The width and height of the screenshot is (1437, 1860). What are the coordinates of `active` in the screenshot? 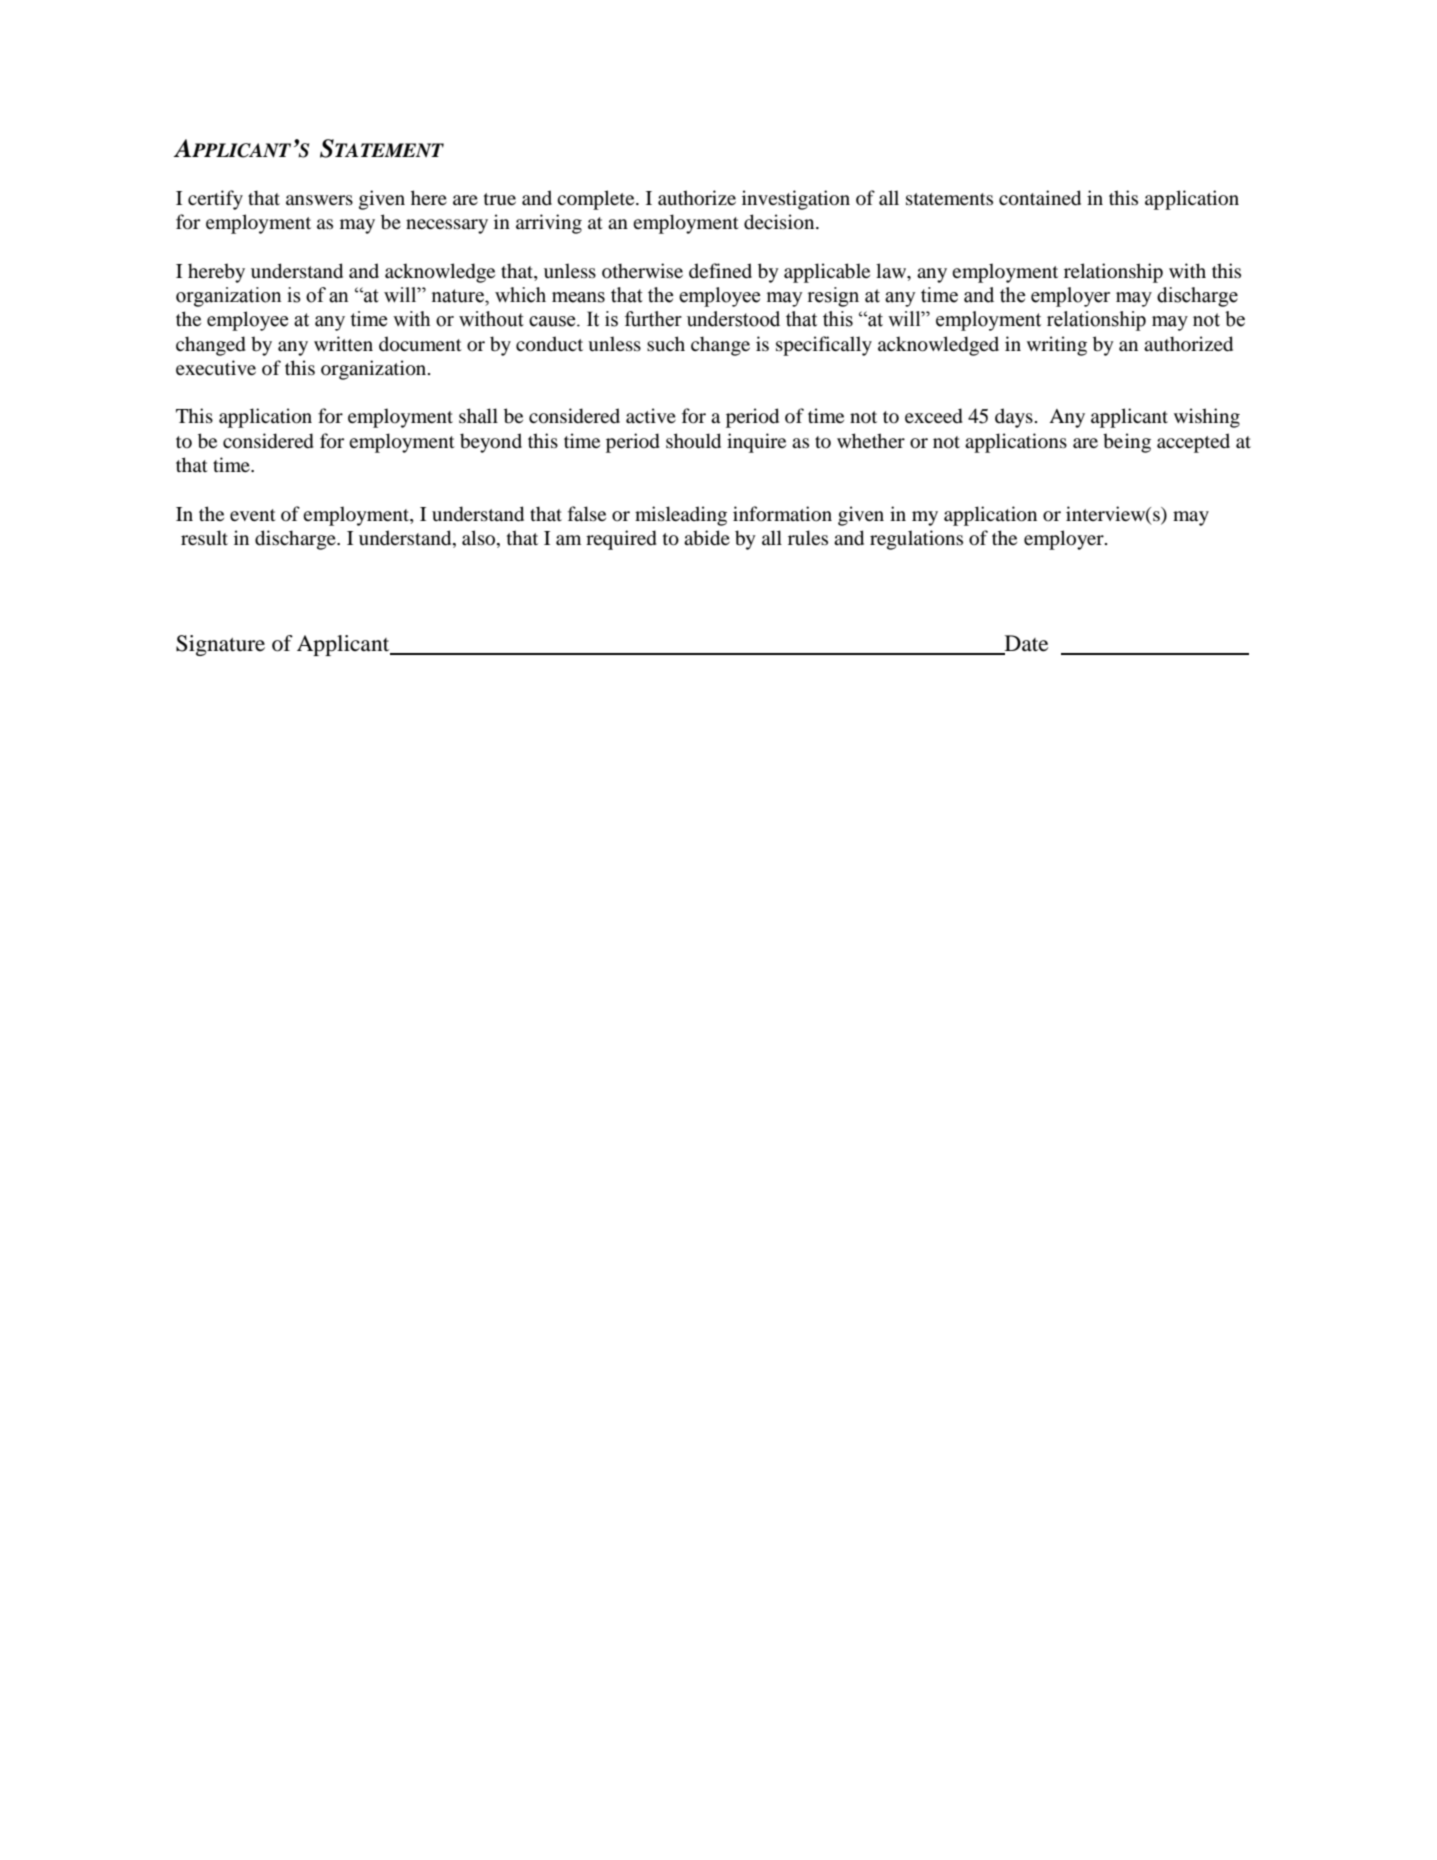 It's located at (651, 415).
